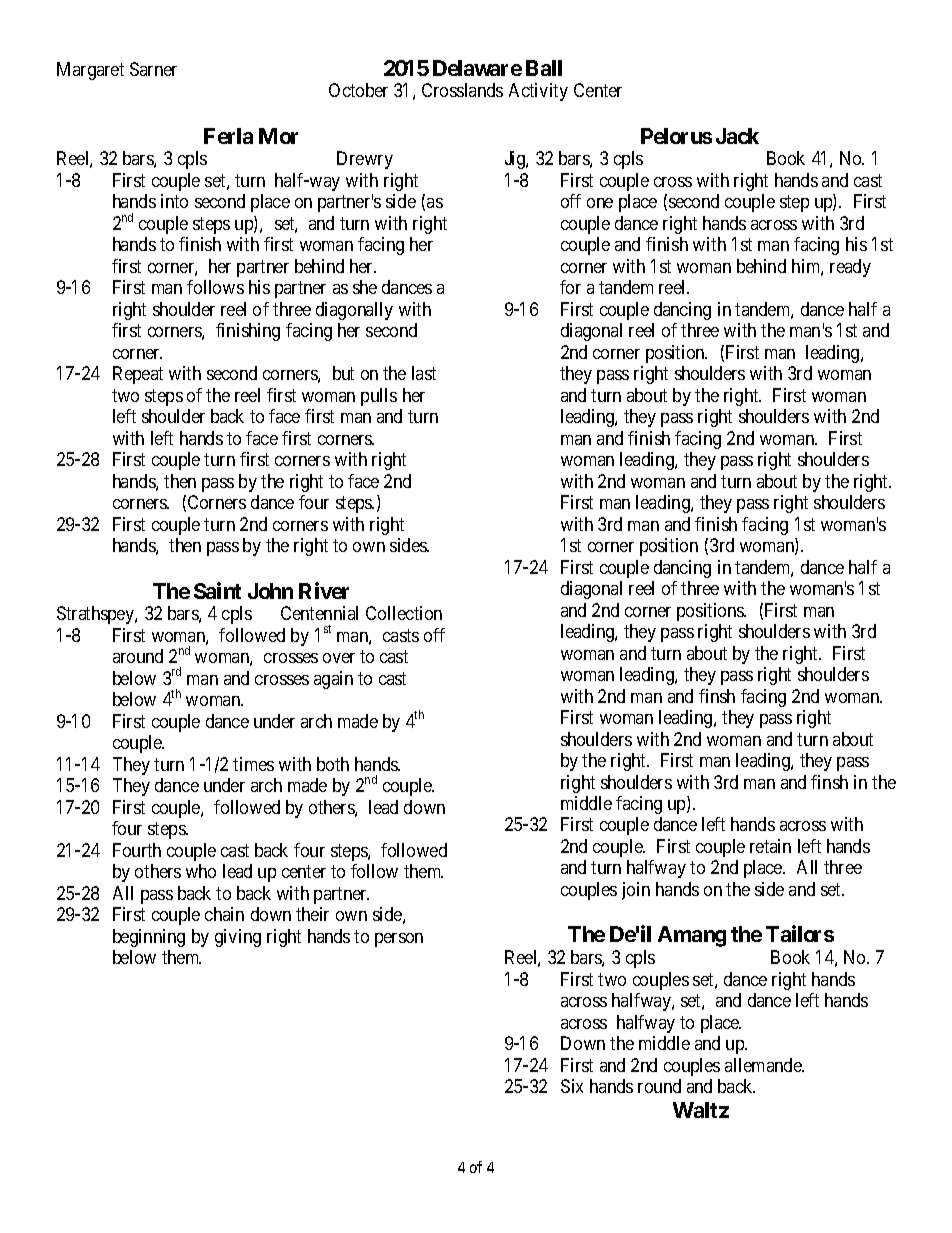 The width and height of the screenshot is (952, 1233). Describe the element at coordinates (217, 590) in the screenshot. I see `Saint` at that location.
